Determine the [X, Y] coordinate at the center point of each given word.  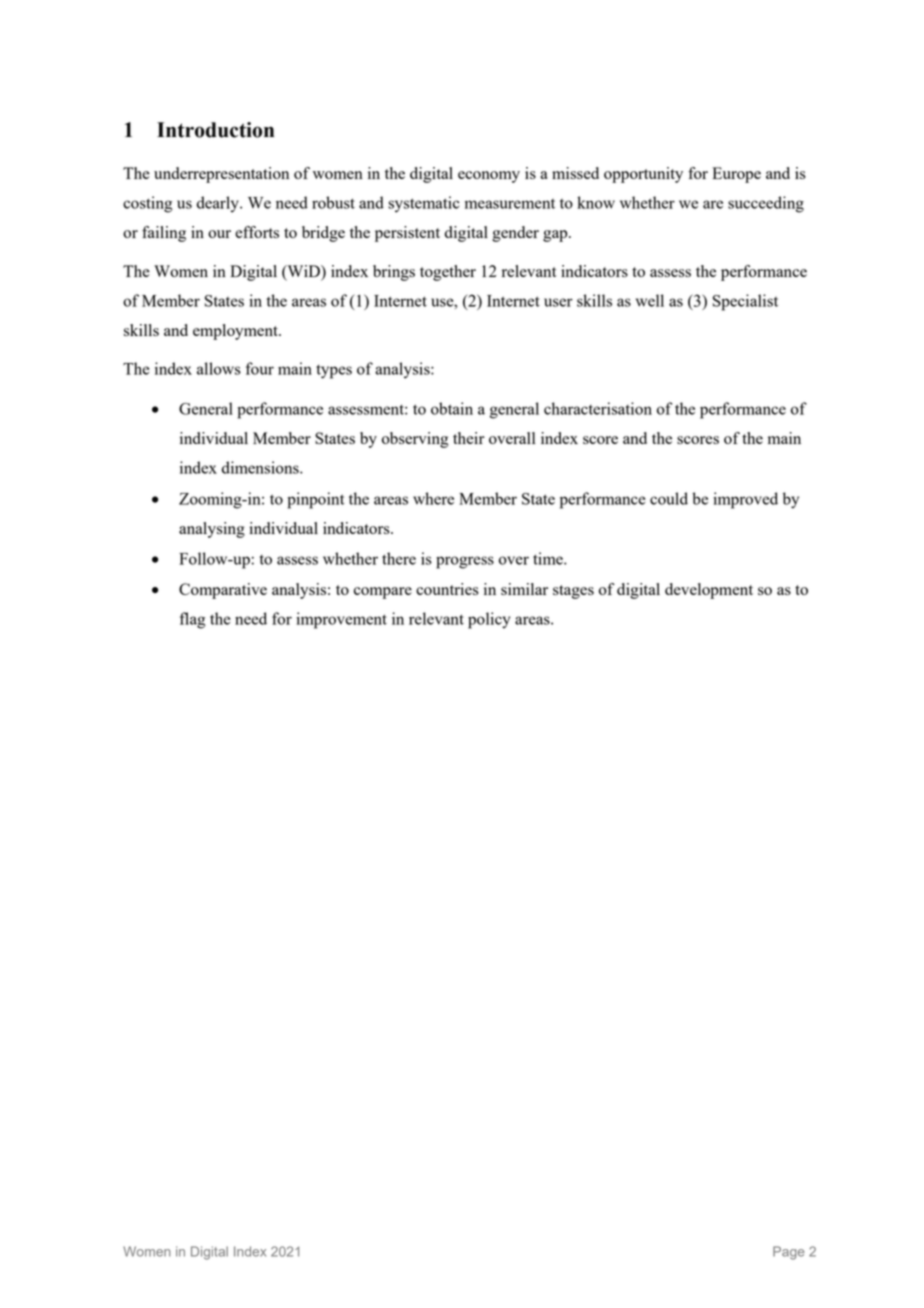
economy [489, 177]
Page [788, 1253]
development [709, 591]
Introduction [215, 130]
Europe [736, 175]
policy [489, 620]
